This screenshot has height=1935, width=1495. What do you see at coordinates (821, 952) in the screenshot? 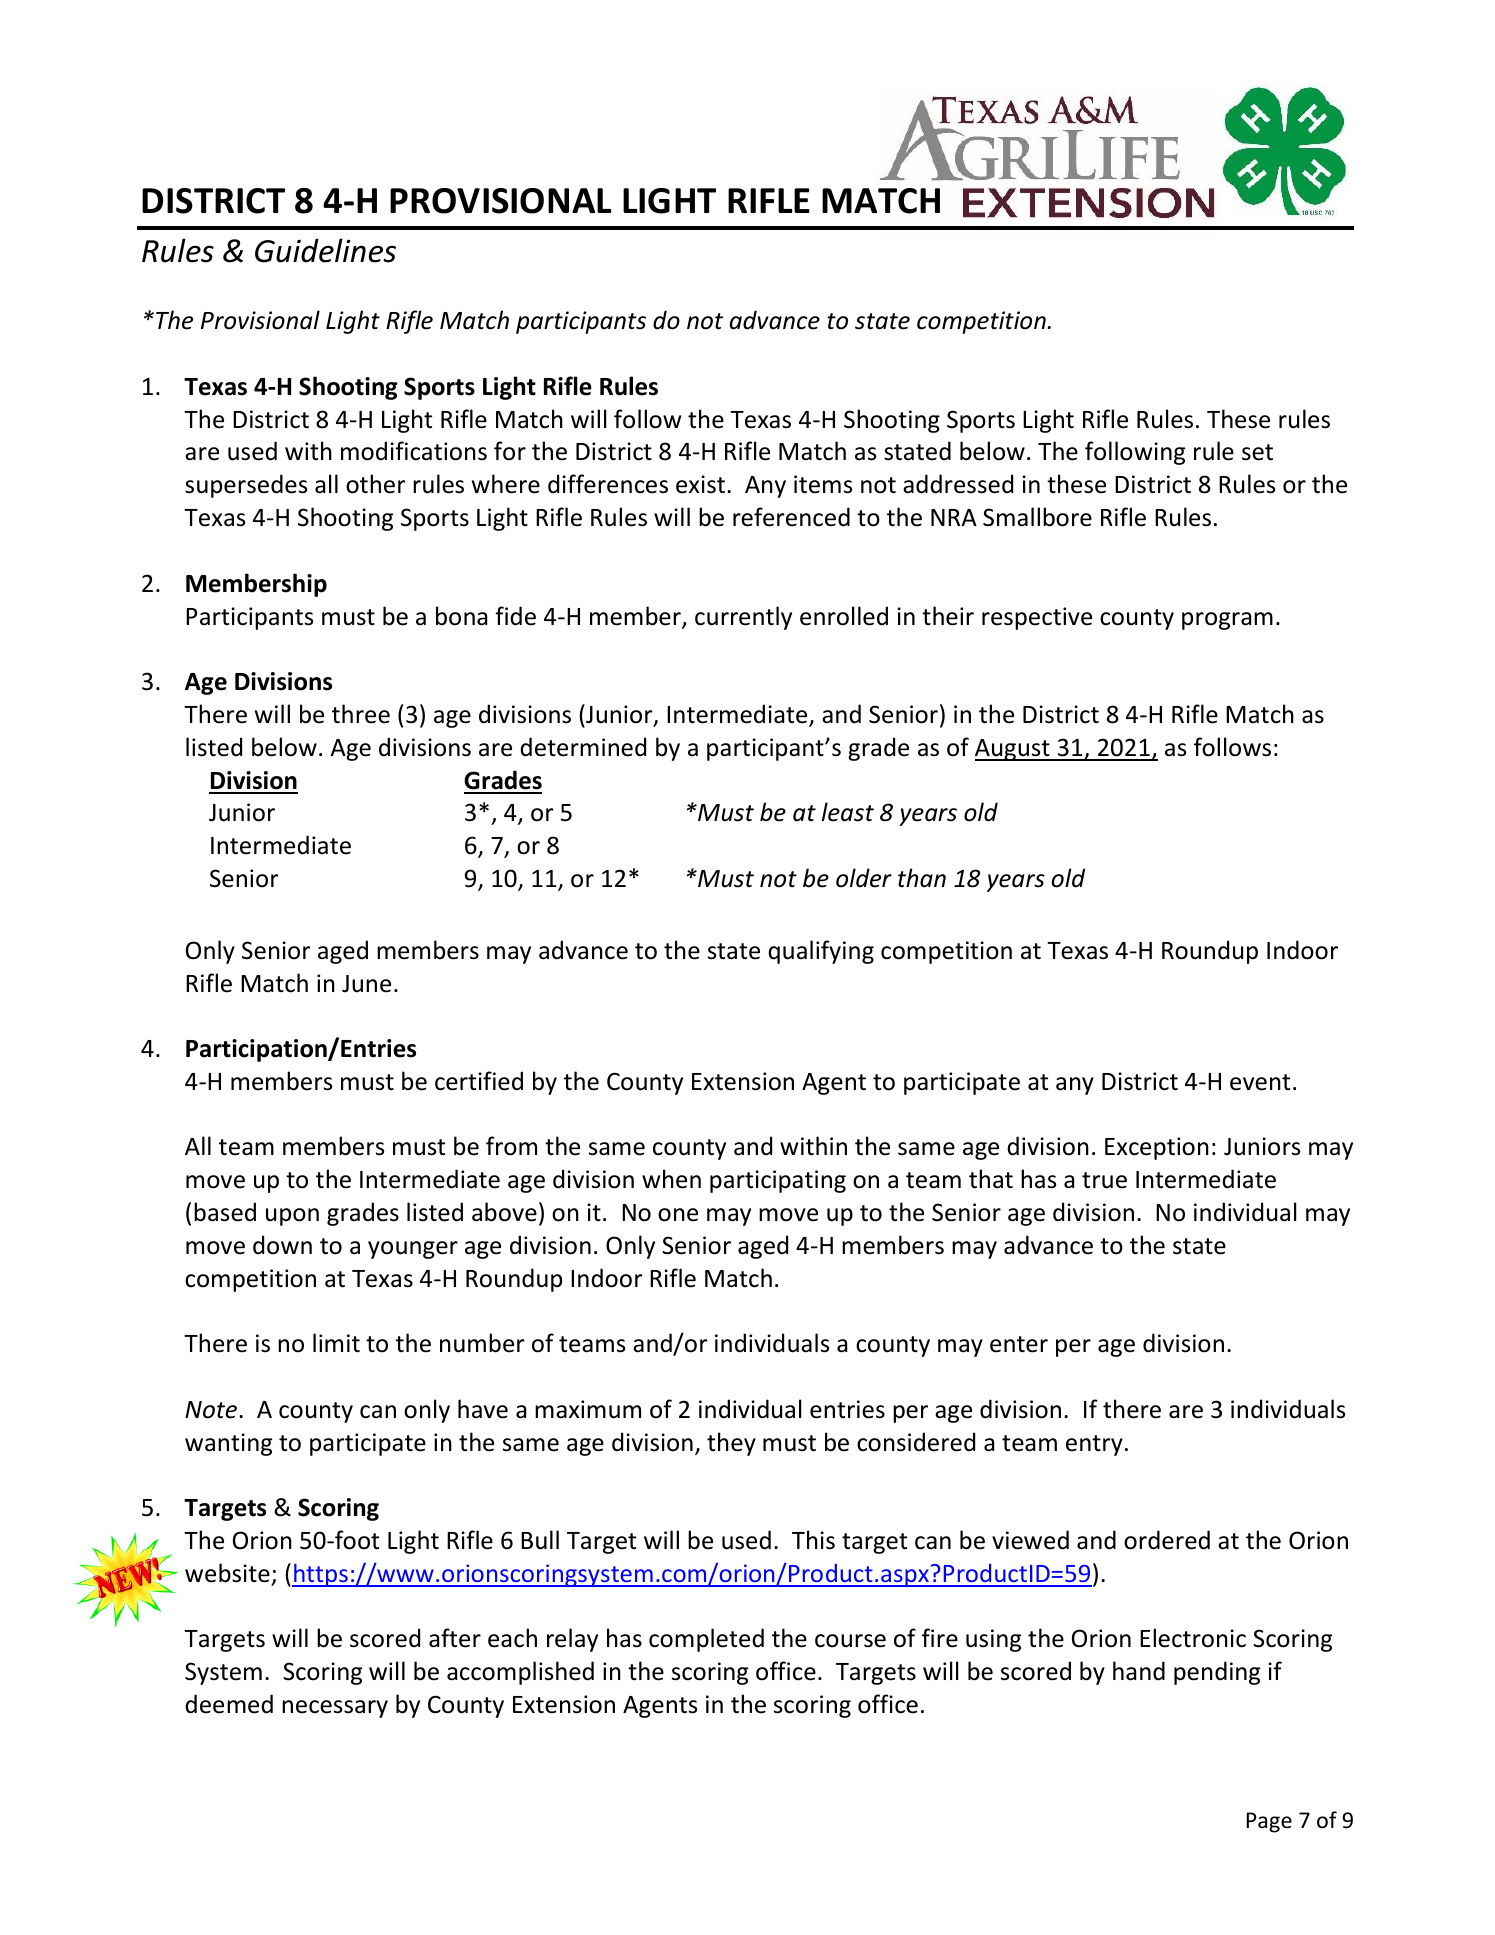
I see `qualifying` at bounding box center [821, 952].
